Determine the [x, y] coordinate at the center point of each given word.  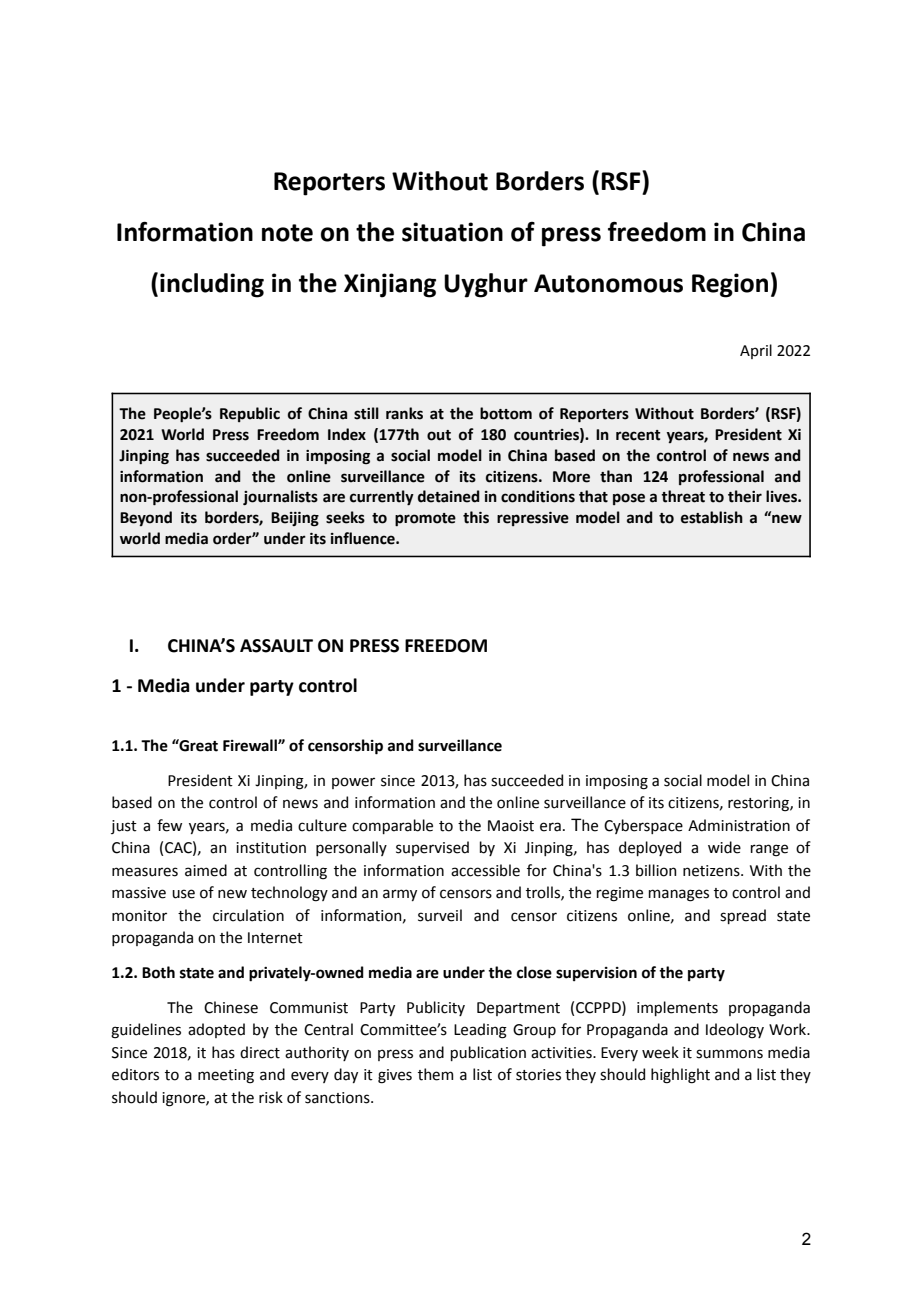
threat [683, 496]
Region [730, 285]
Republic [250, 414]
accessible [485, 870]
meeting [226, 1076]
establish [712, 517]
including [212, 285]
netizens [712, 871]
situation [452, 232]
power [353, 783]
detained [449, 496]
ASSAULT [276, 646]
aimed [206, 870]
